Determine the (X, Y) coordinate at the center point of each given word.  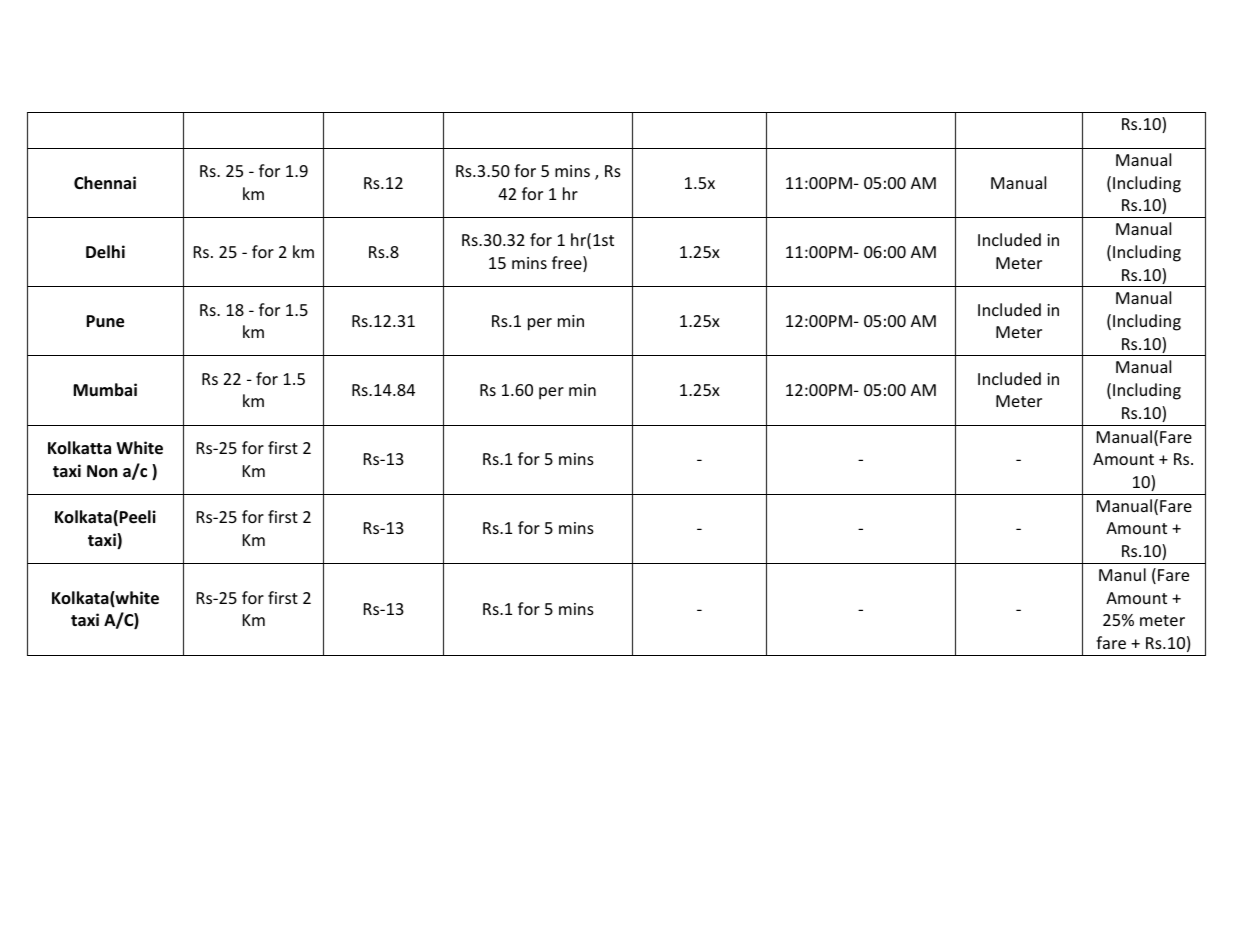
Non (102, 471)
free (568, 264)
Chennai (105, 183)
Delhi (105, 252)
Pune (105, 321)
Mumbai (105, 389)
